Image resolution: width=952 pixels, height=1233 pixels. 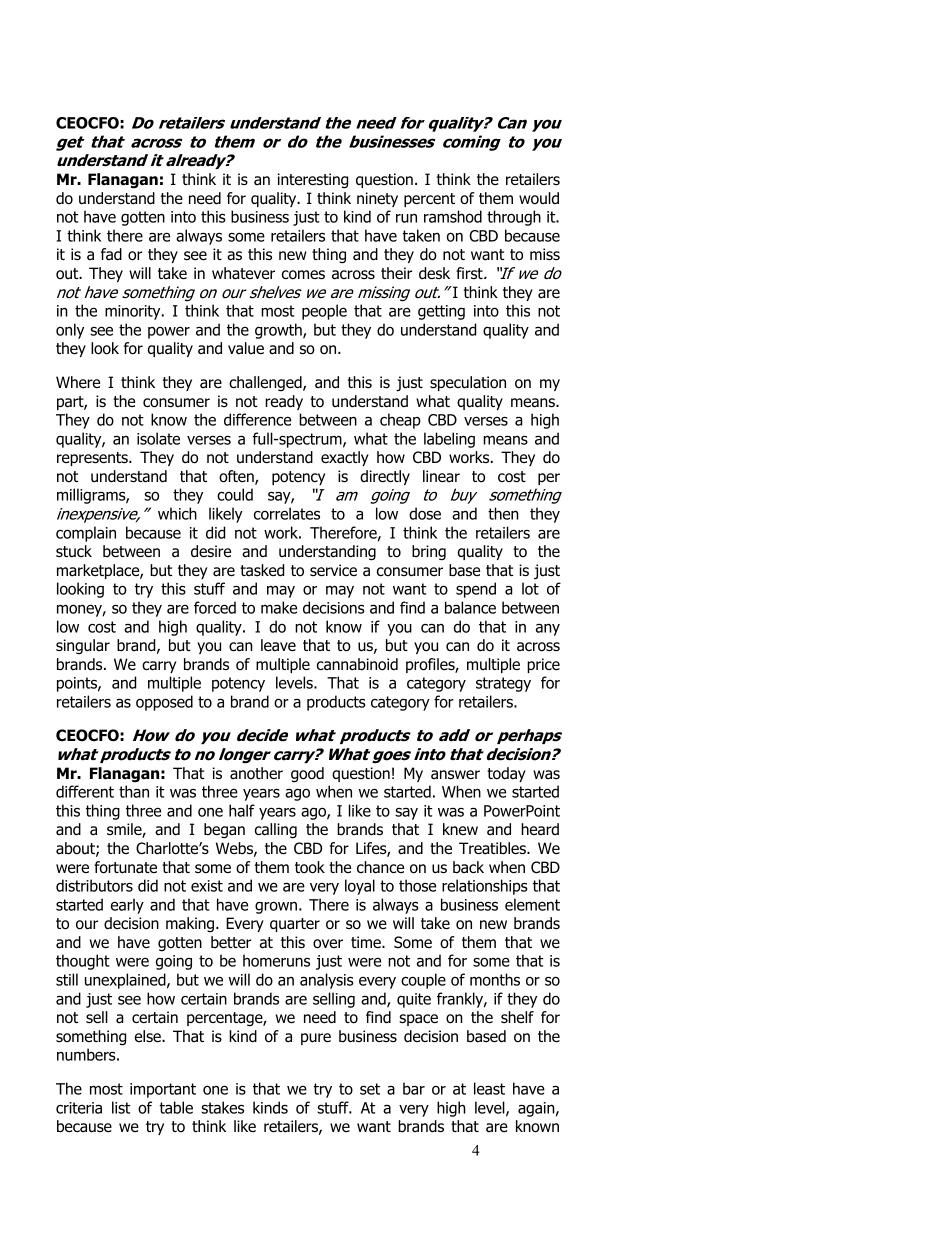 I want to click on fortunate, so click(x=125, y=867).
